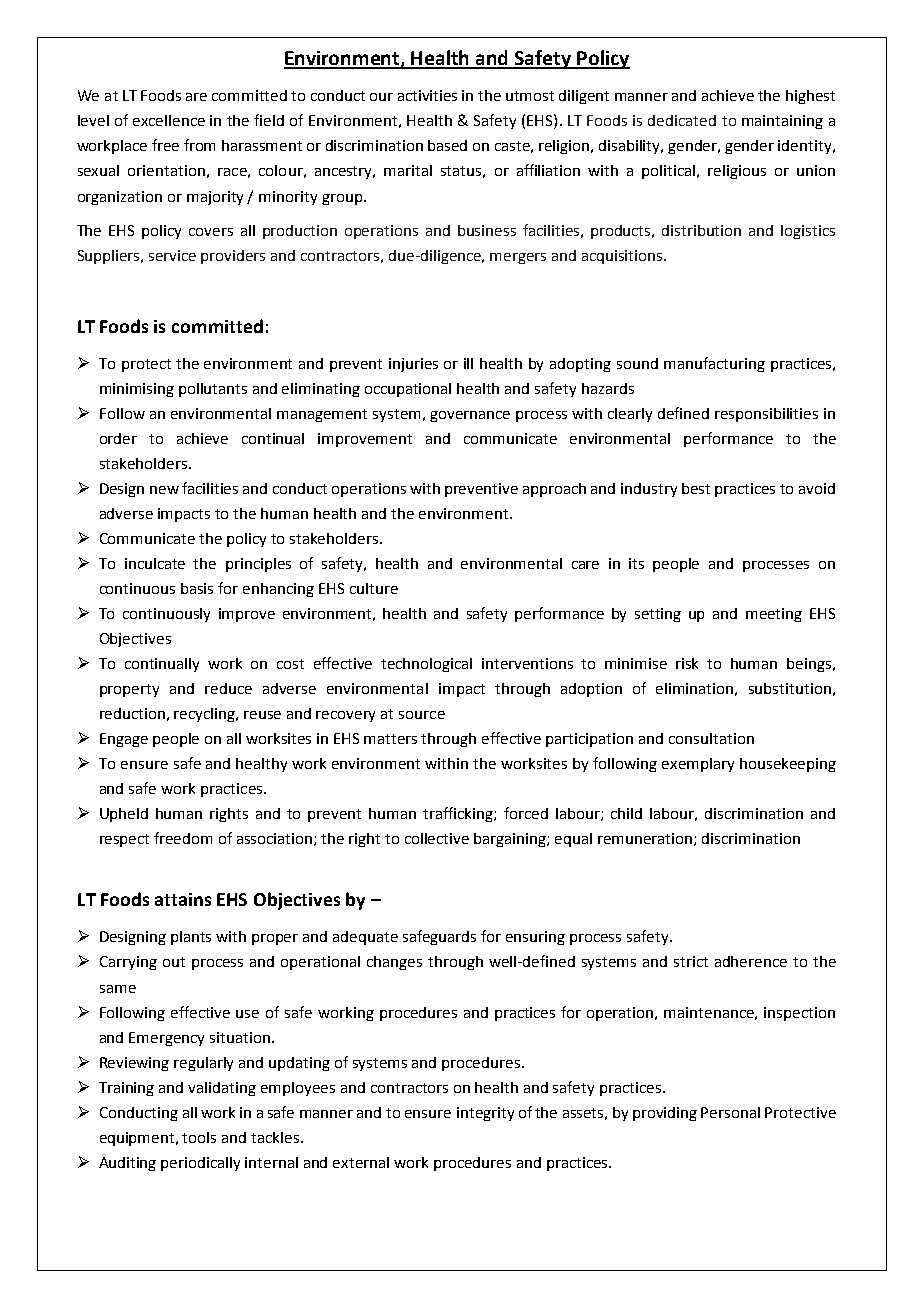 Image resolution: width=924 pixels, height=1308 pixels. Describe the element at coordinates (730, 1112) in the image. I see `Personal` at that location.
